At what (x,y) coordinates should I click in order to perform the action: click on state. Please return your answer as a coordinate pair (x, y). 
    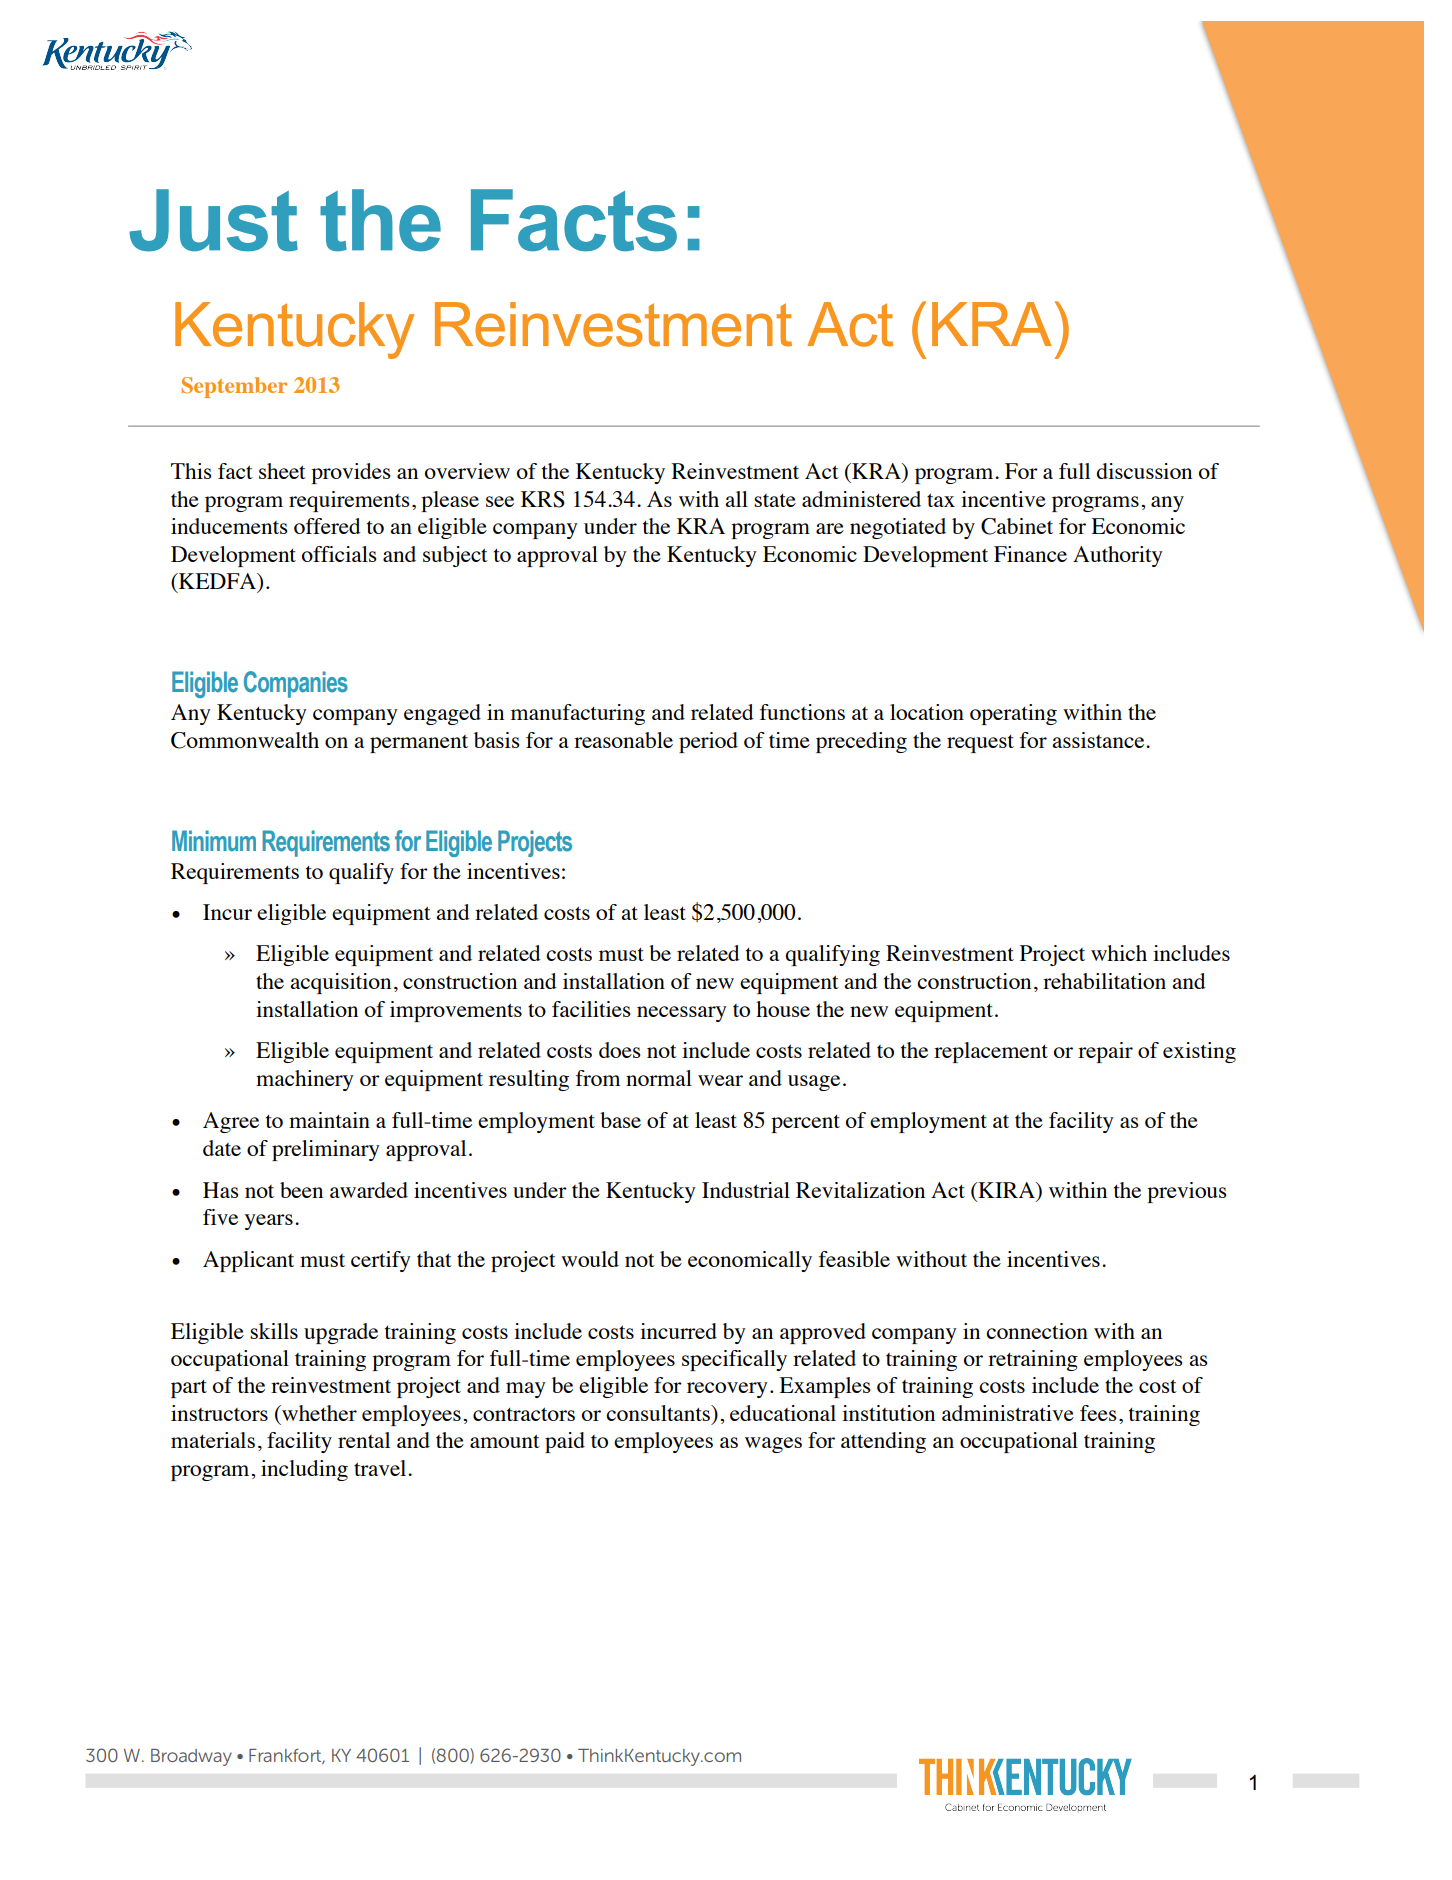
    Looking at the image, I should click on (775, 500).
